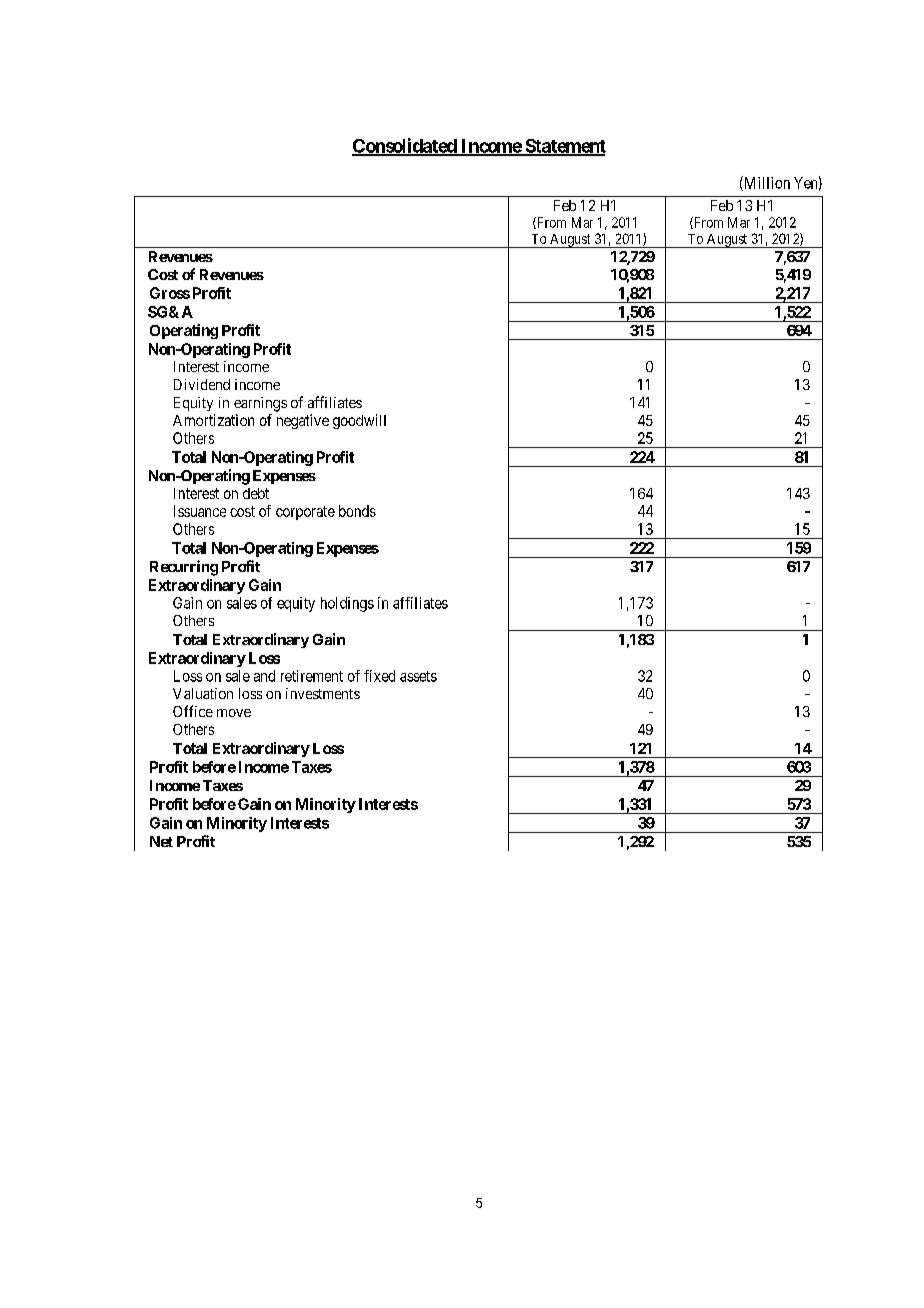 The height and width of the page is (1308, 924). What do you see at coordinates (161, 841) in the page?
I see `Net` at bounding box center [161, 841].
